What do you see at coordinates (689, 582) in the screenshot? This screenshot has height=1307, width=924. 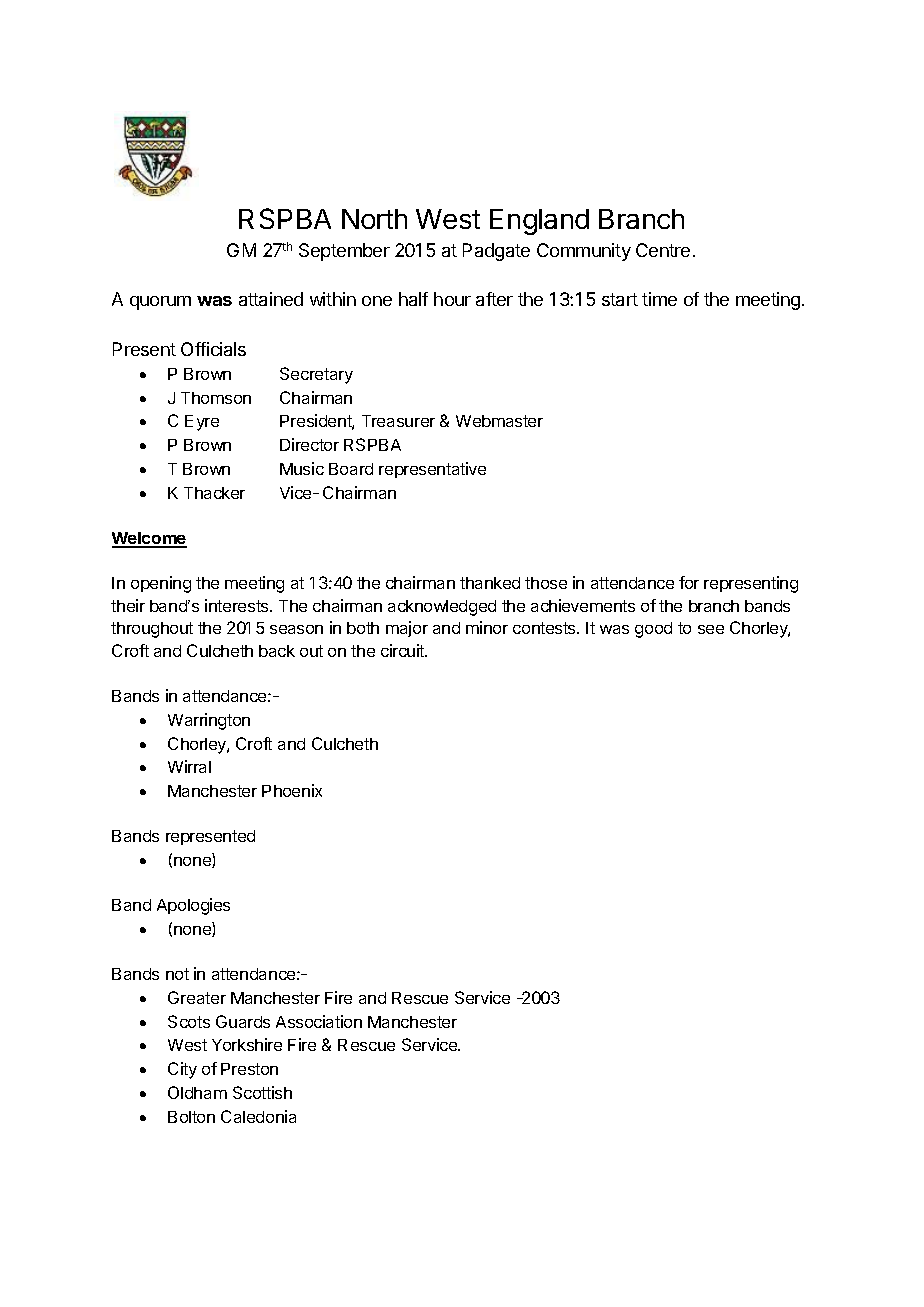 I see `for` at bounding box center [689, 582].
